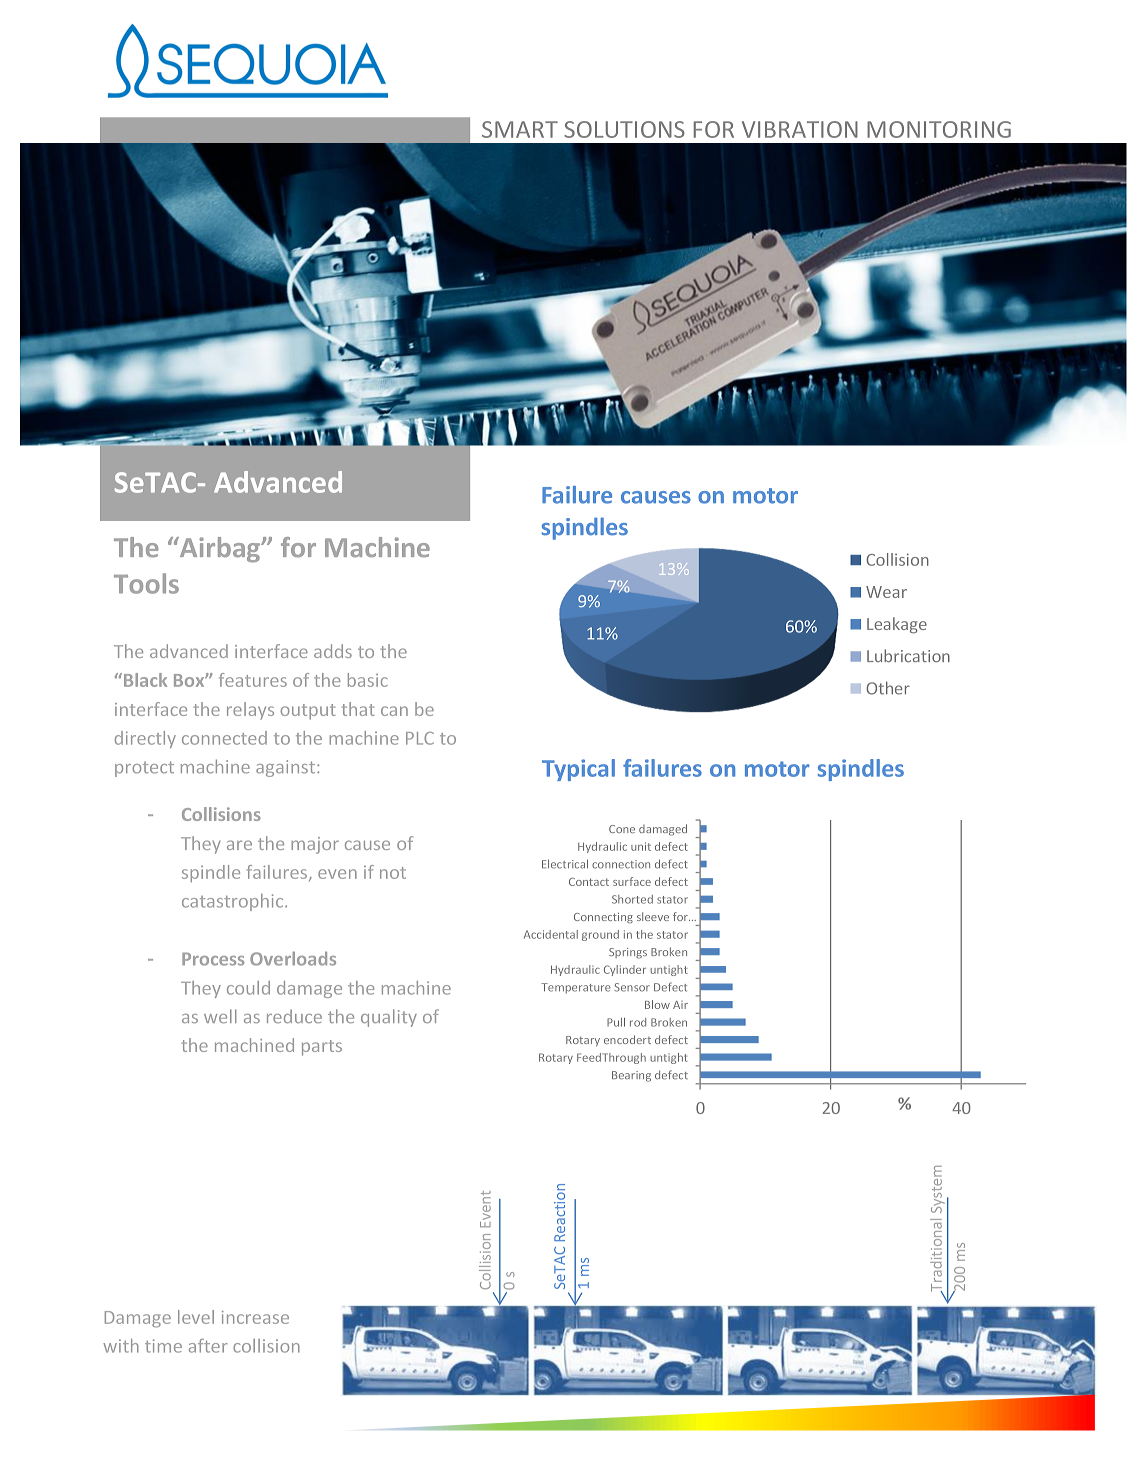 The image size is (1144, 1480). Describe the element at coordinates (520, 129) in the screenshot. I see `SMART` at that location.
